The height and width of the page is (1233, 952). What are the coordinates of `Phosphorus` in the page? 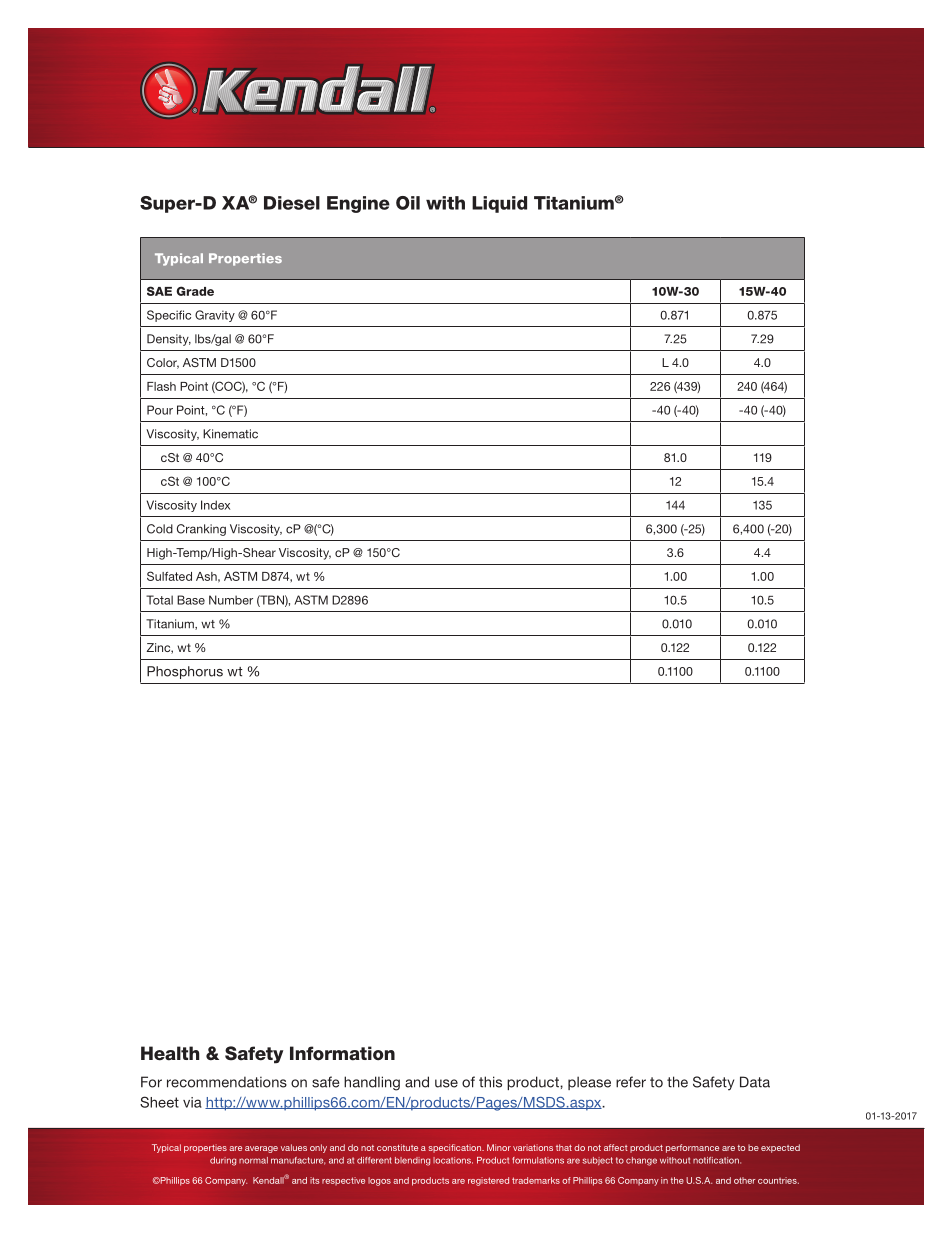 It's located at (185, 672).
